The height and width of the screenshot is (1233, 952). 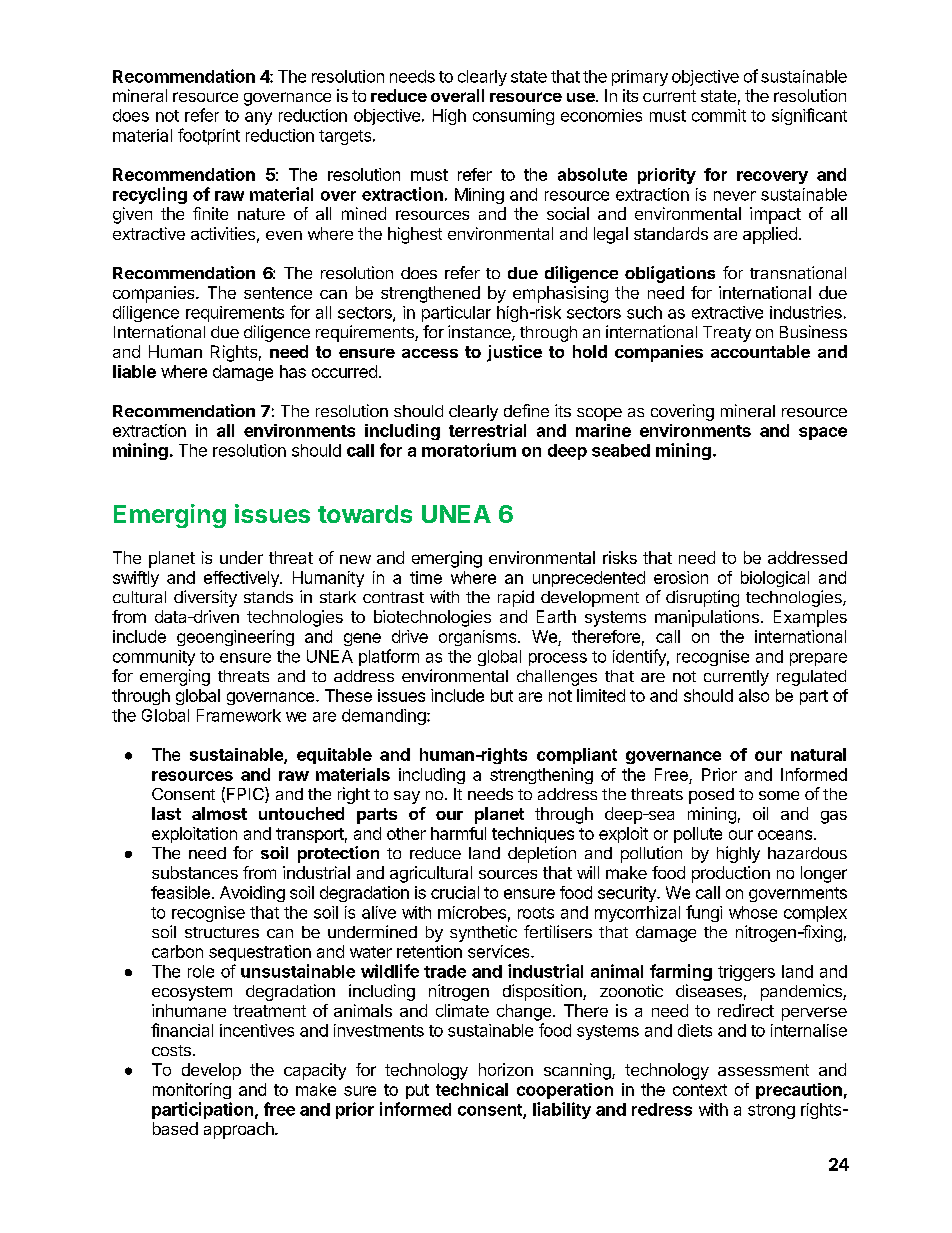 What do you see at coordinates (487, 430) in the screenshot?
I see `terrestrial` at bounding box center [487, 430].
